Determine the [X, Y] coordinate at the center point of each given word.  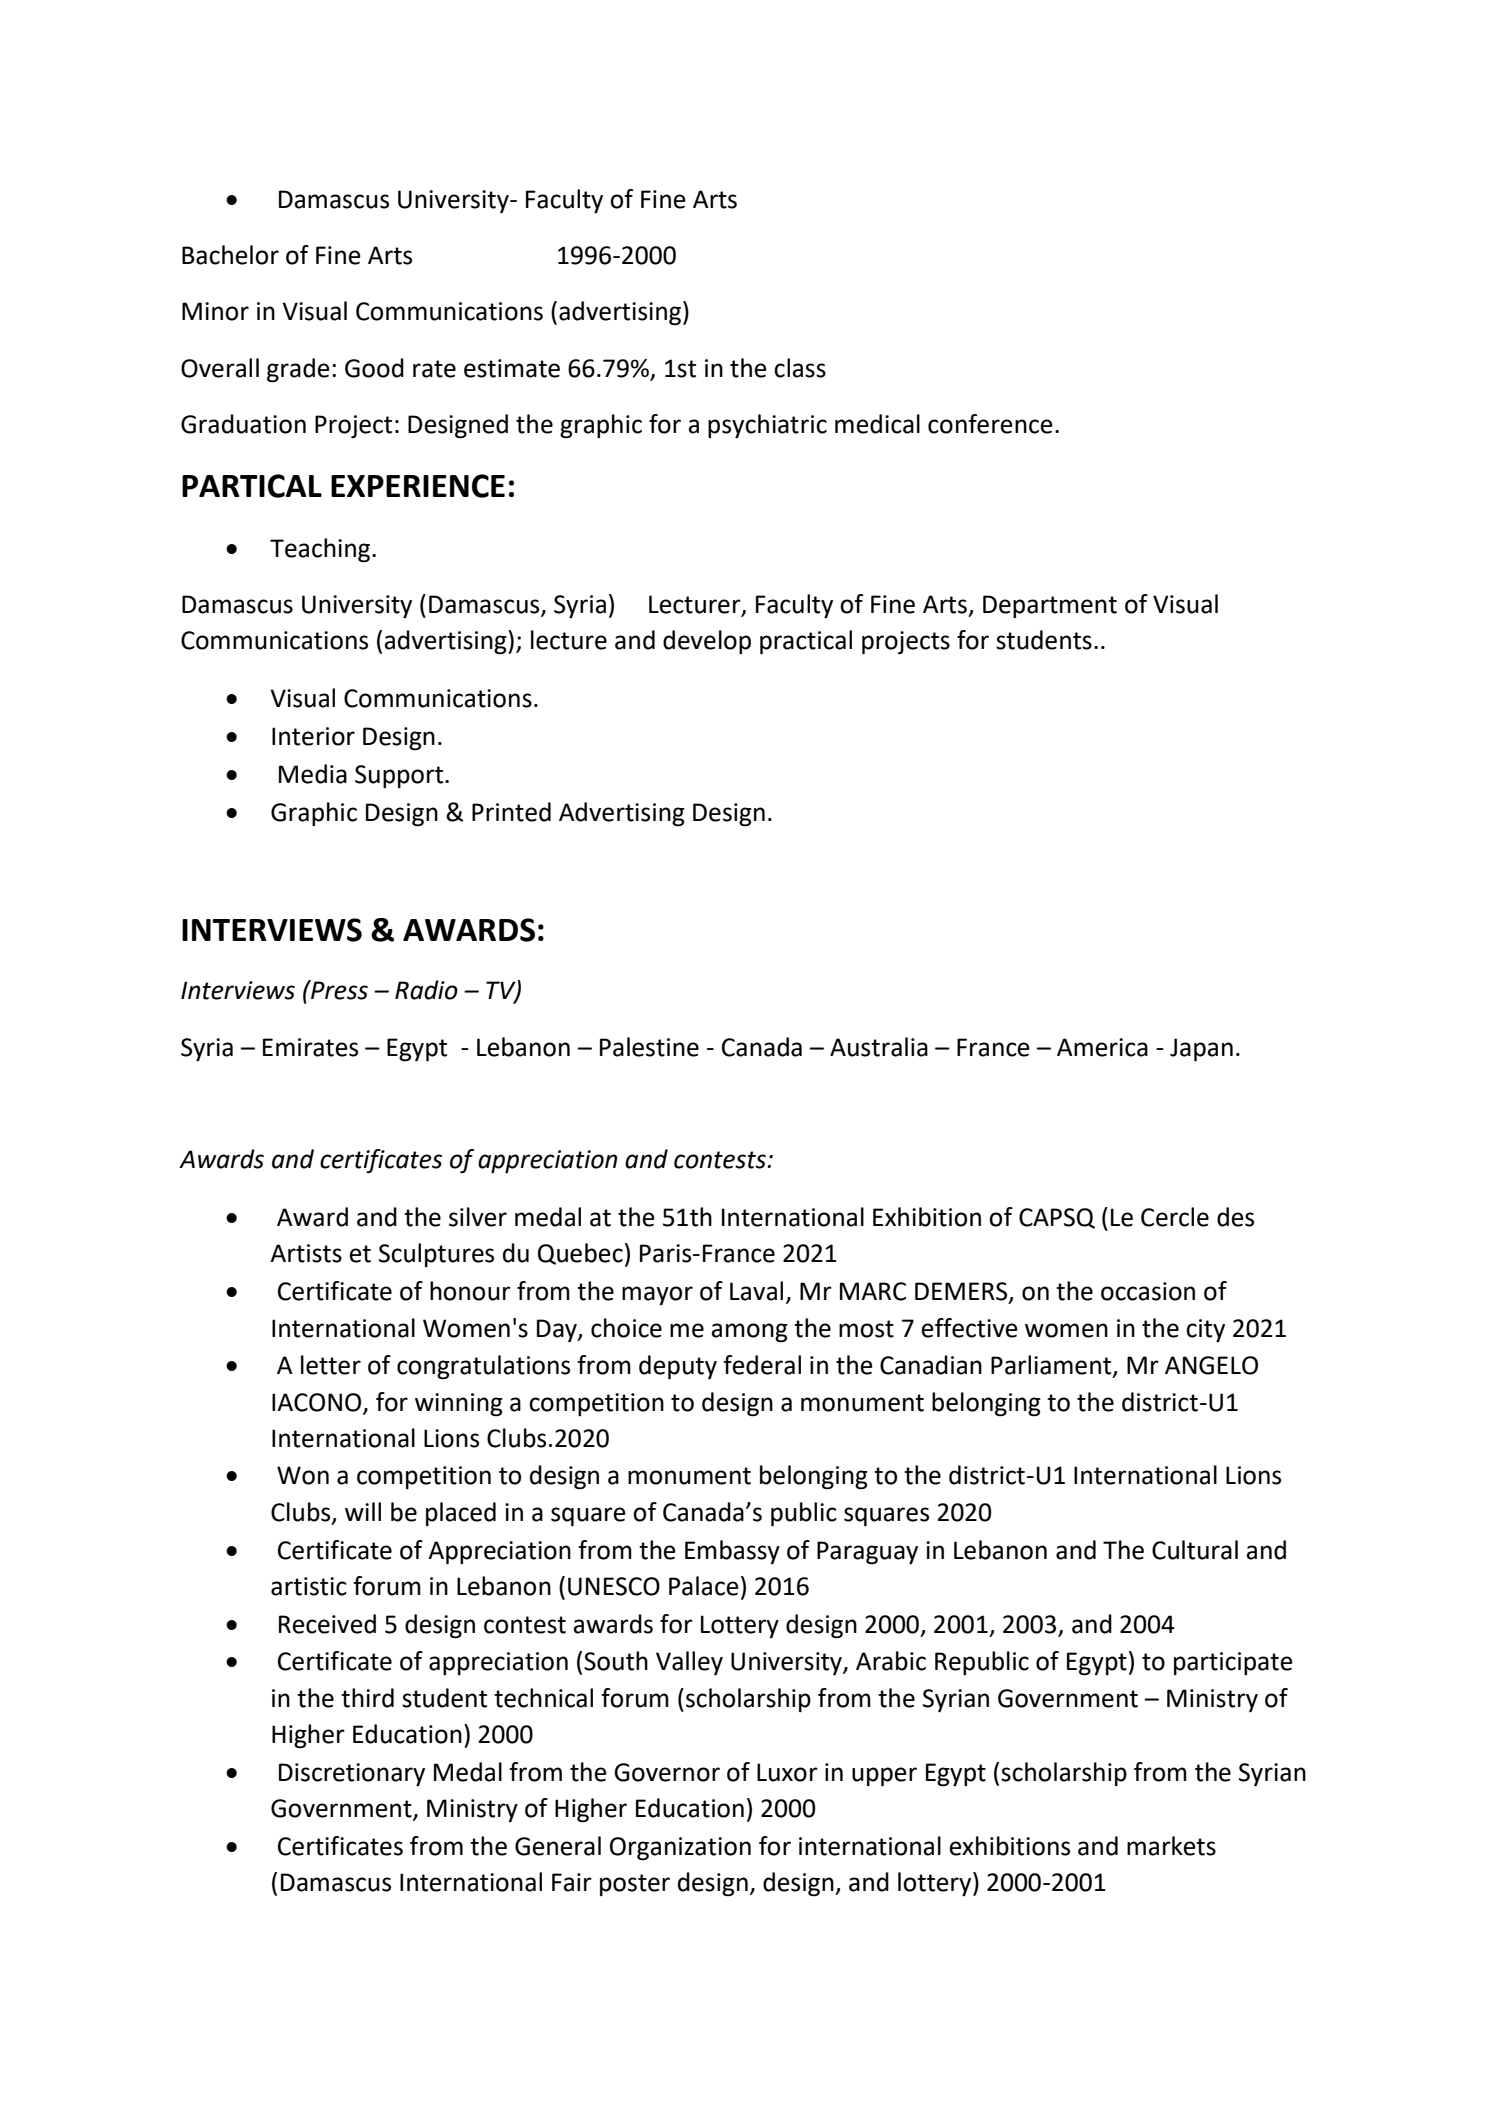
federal [762, 1365]
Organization [680, 1849]
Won [303, 1475]
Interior [313, 736]
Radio [426, 990]
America [1102, 1047]
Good [374, 368]
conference [990, 424]
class [800, 368]
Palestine [649, 1047]
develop [707, 642]
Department [1050, 606]
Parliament [1052, 1366]
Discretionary [352, 1774]
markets [1171, 1846]
